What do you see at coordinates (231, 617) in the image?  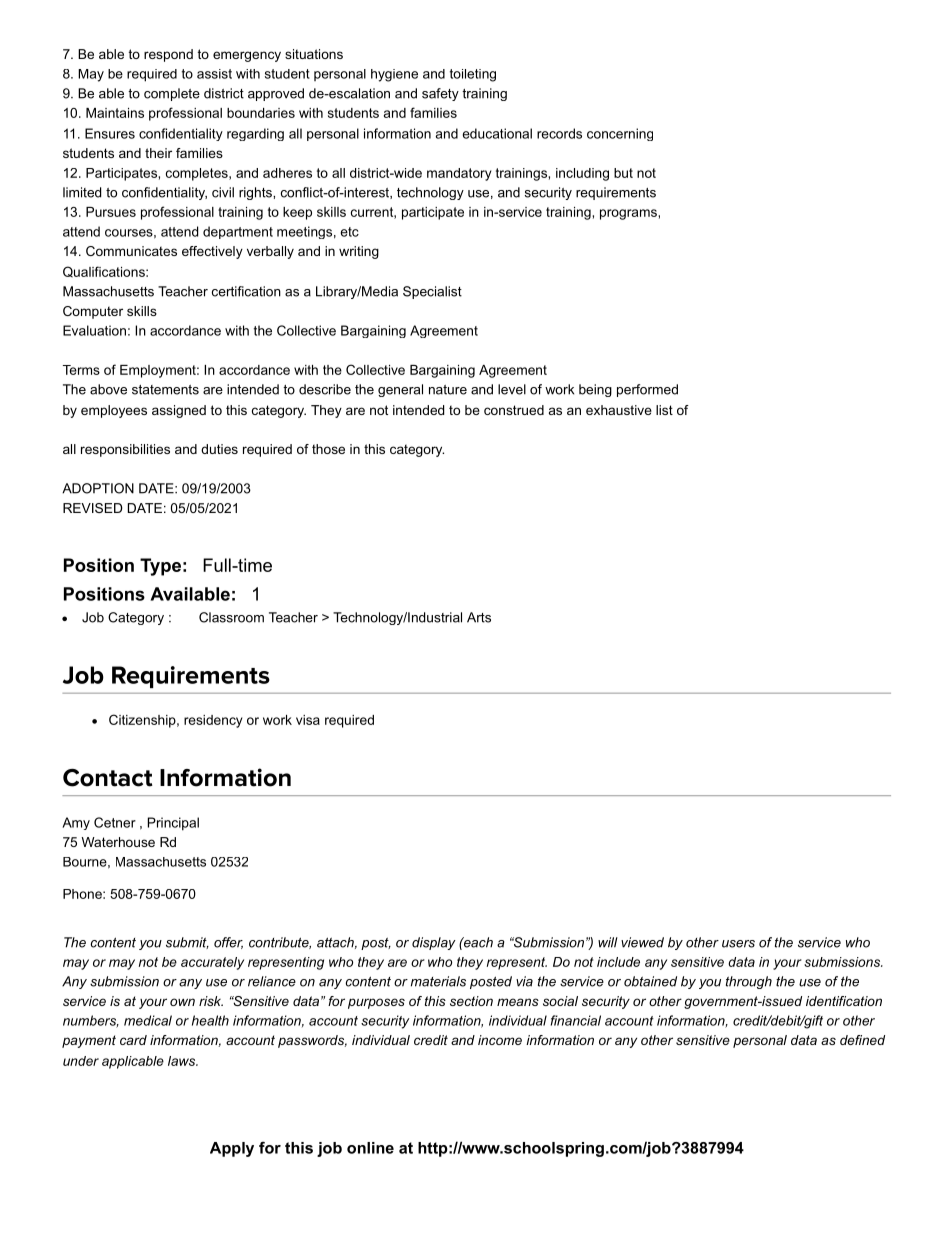 I see `Classroom` at bounding box center [231, 617].
